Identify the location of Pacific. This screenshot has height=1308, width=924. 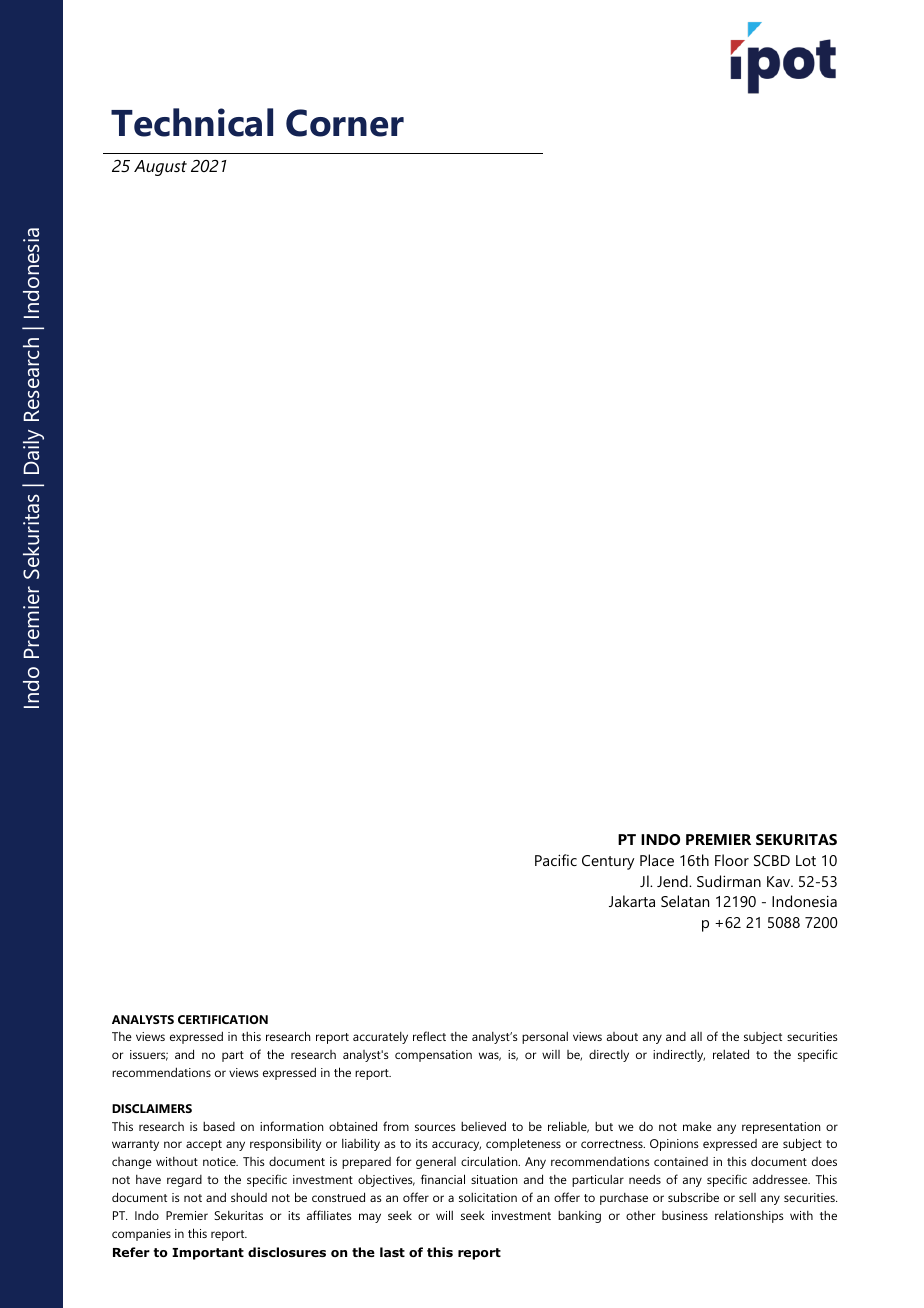
(556, 860).
